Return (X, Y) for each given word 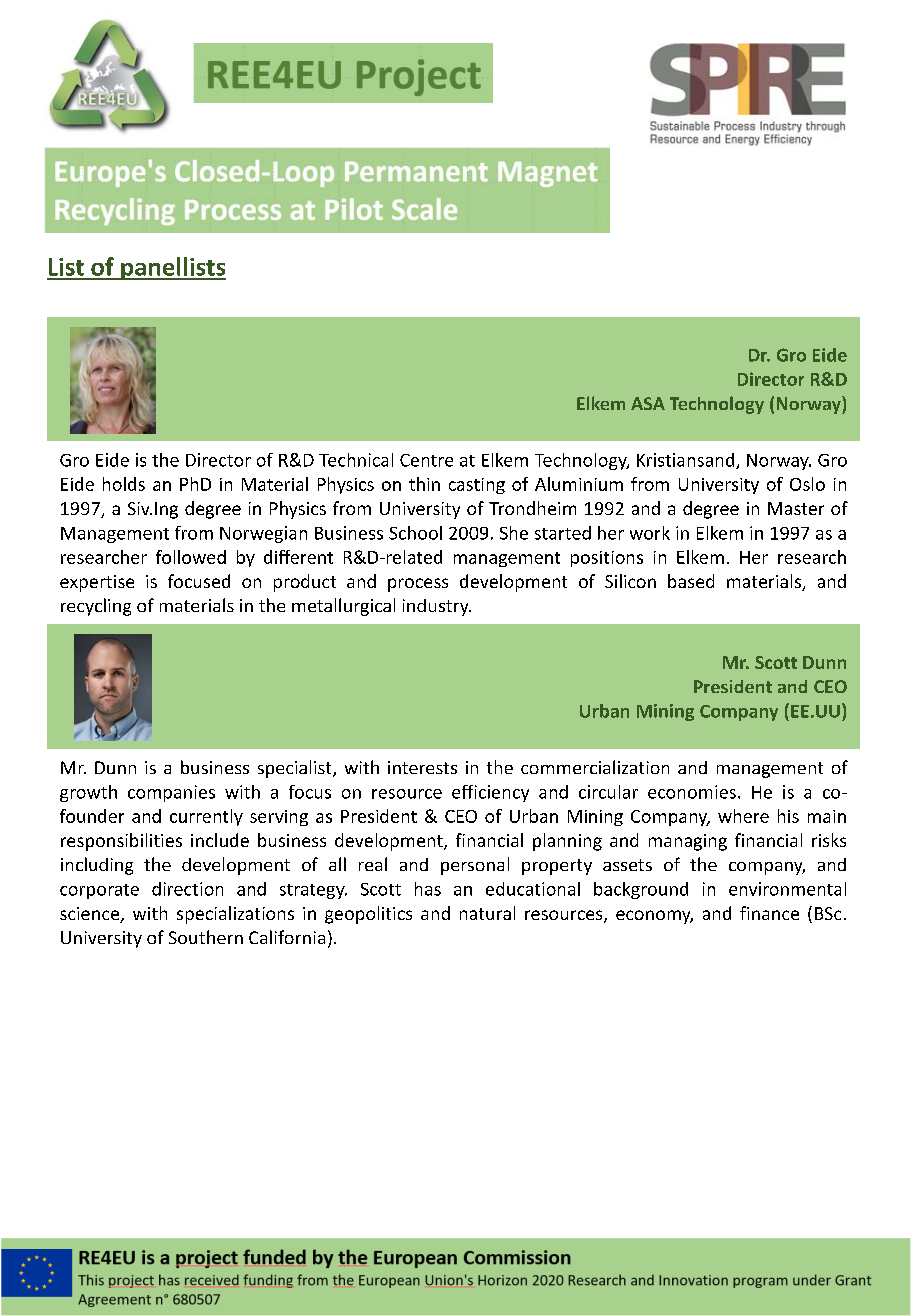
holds (124, 484)
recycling (96, 607)
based (691, 581)
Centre (426, 460)
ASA (648, 403)
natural (487, 913)
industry (437, 607)
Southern (206, 937)
